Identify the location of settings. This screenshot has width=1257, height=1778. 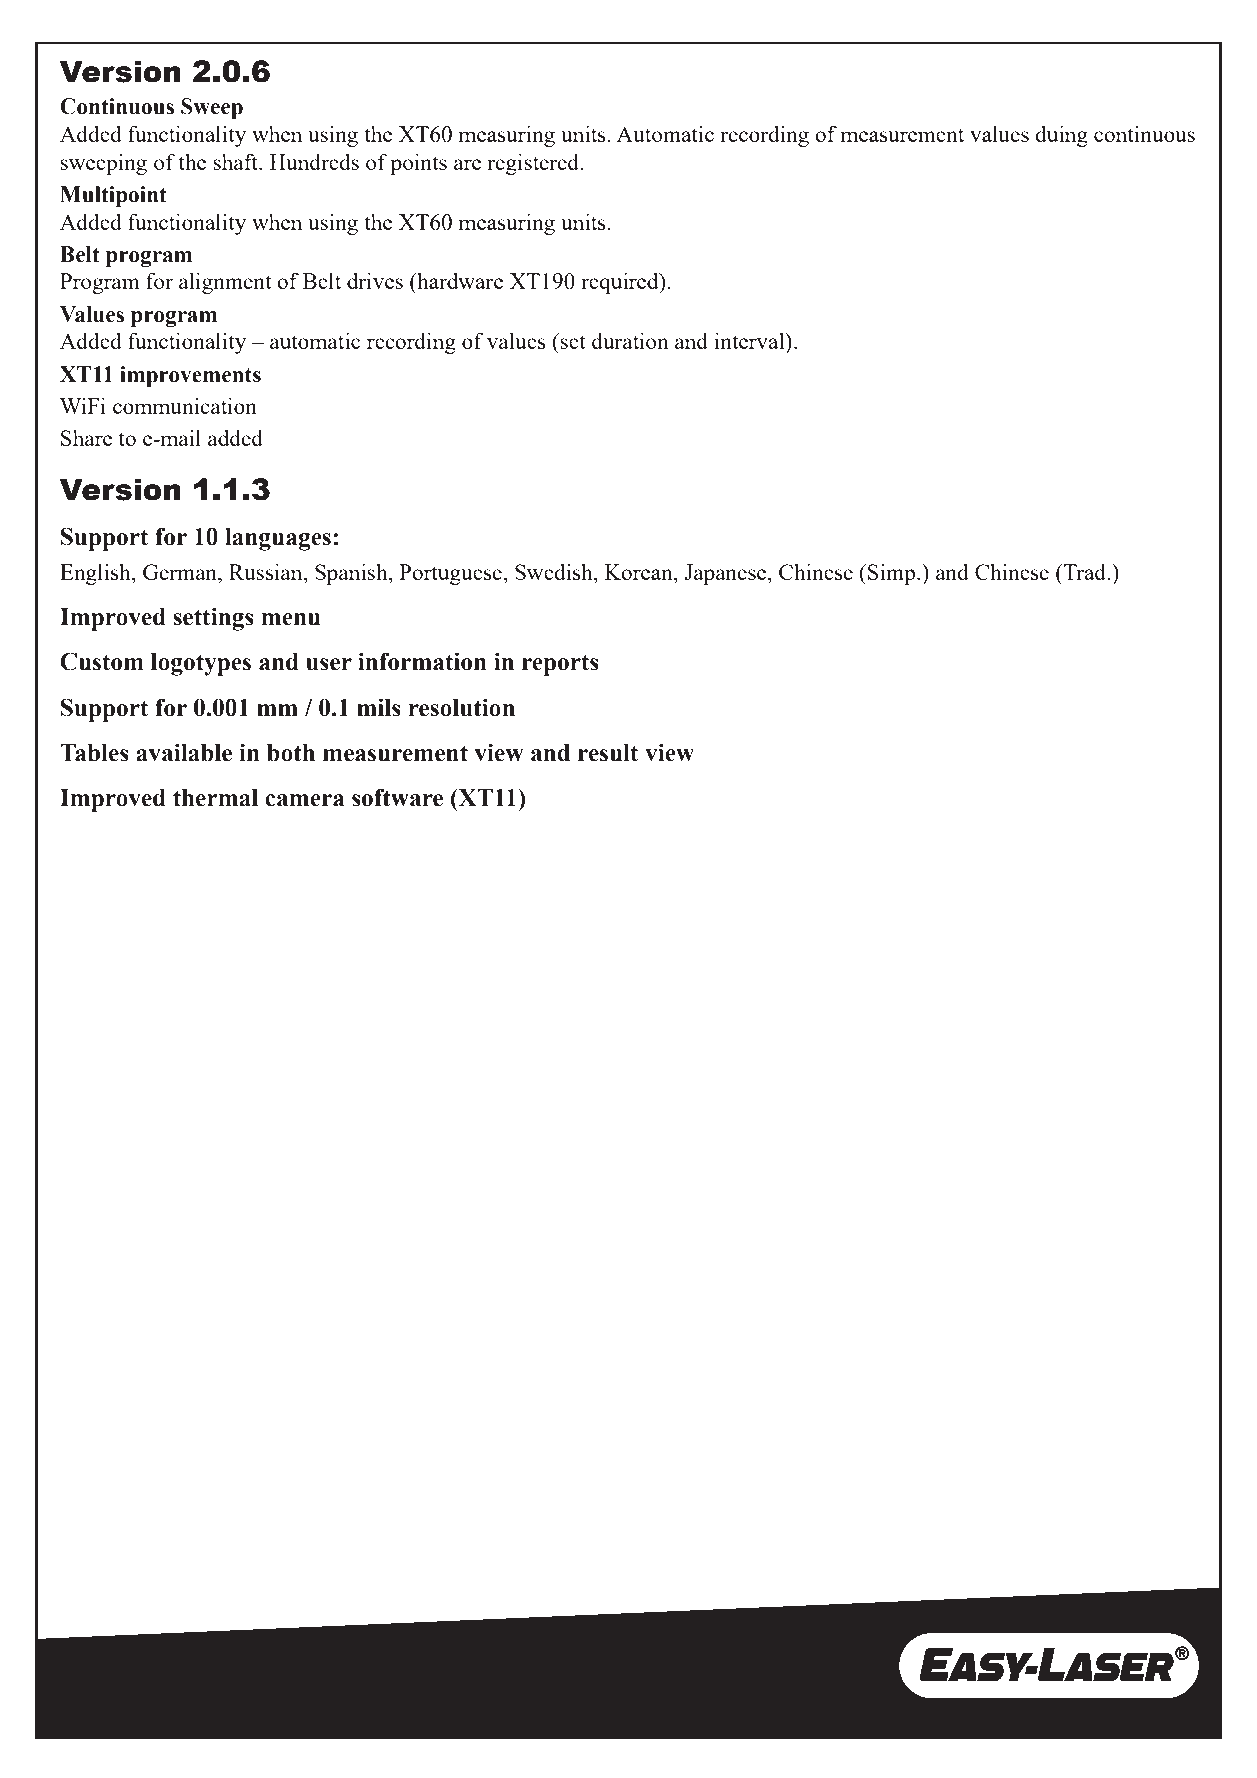
(213, 619).
